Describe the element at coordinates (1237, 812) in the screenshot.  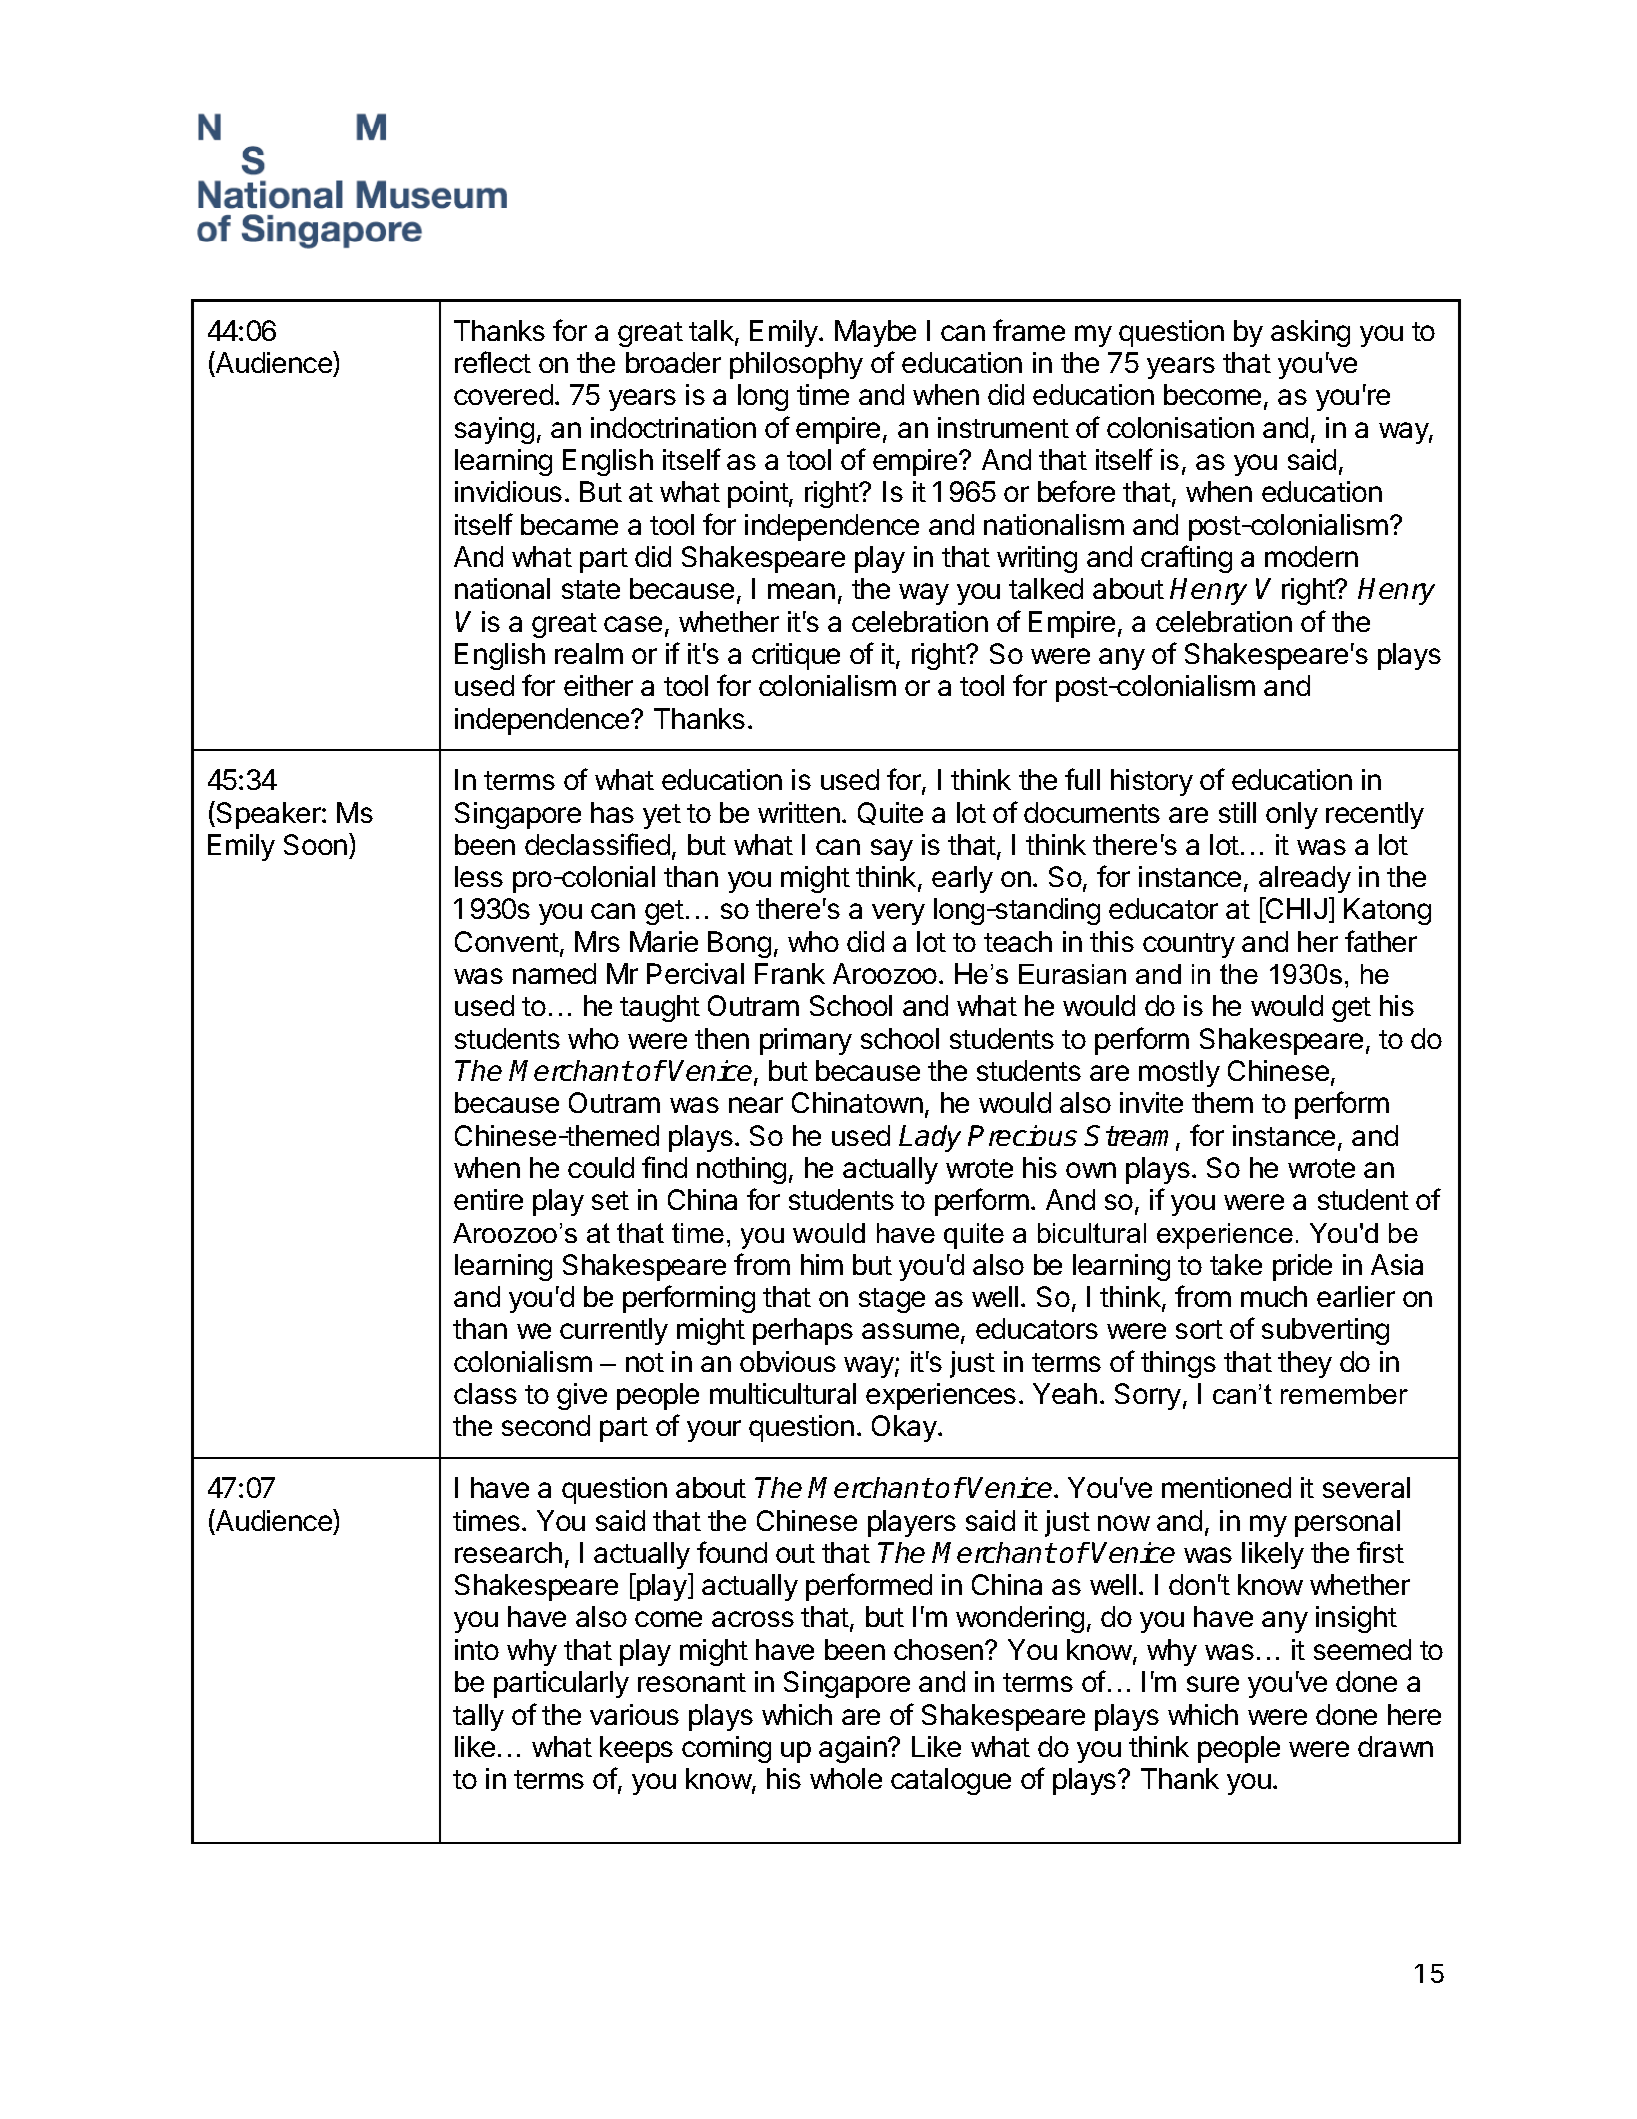
I see `still` at that location.
